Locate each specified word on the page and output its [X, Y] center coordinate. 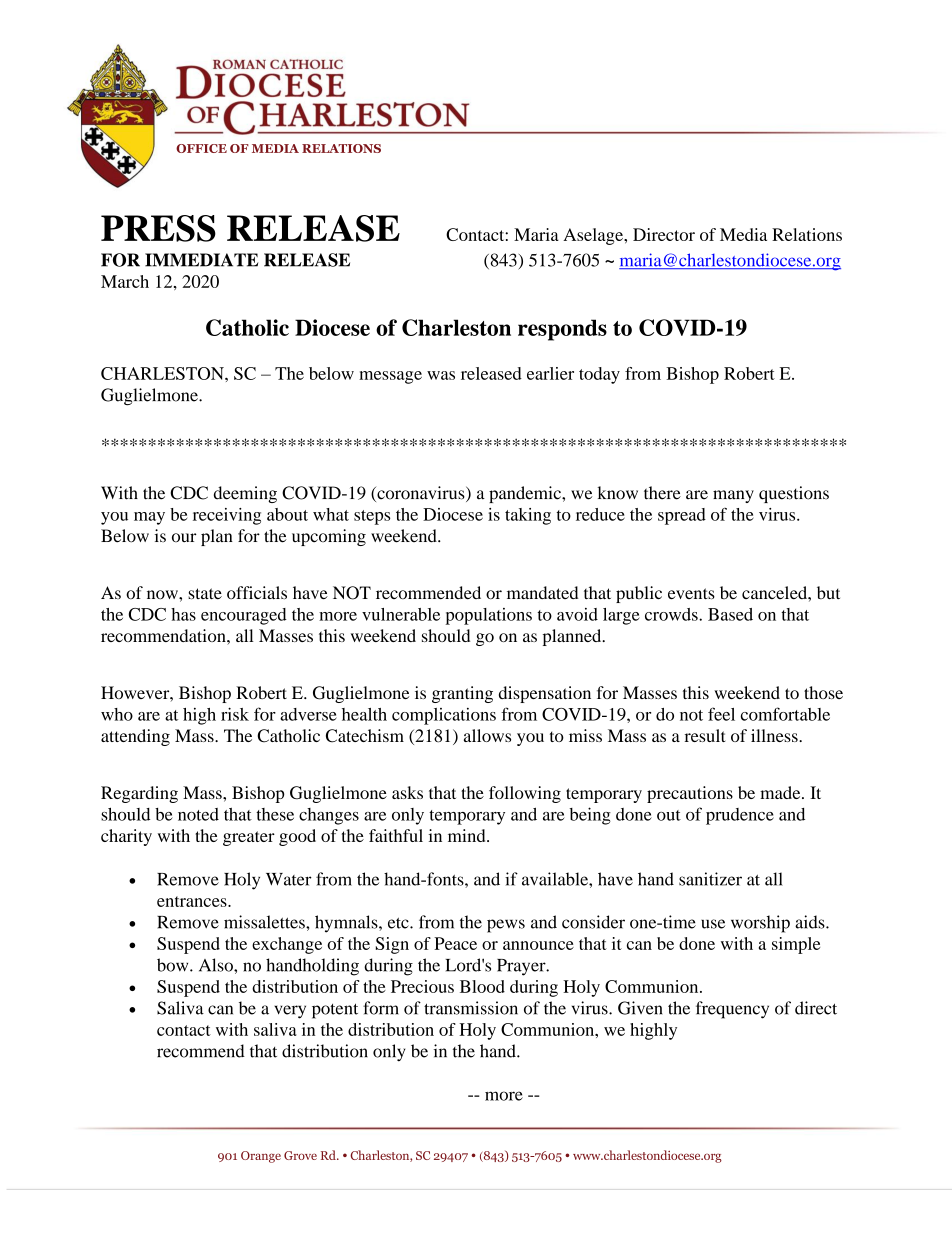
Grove [300, 1155]
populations [488, 616]
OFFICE [201, 148]
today [599, 375]
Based [730, 614]
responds [562, 330]
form [381, 1008]
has [183, 614]
